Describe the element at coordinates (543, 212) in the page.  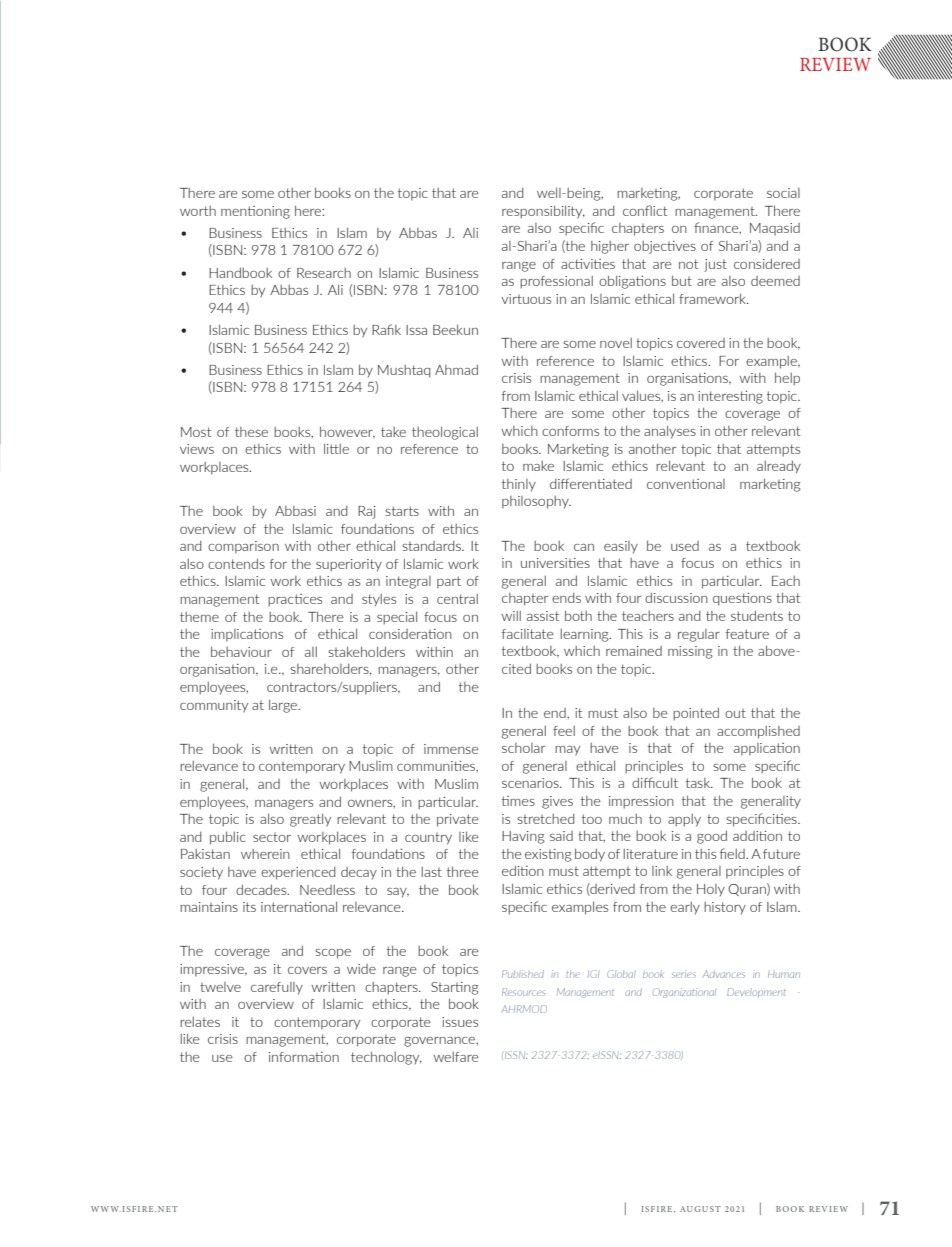
I see `responsibility` at that location.
